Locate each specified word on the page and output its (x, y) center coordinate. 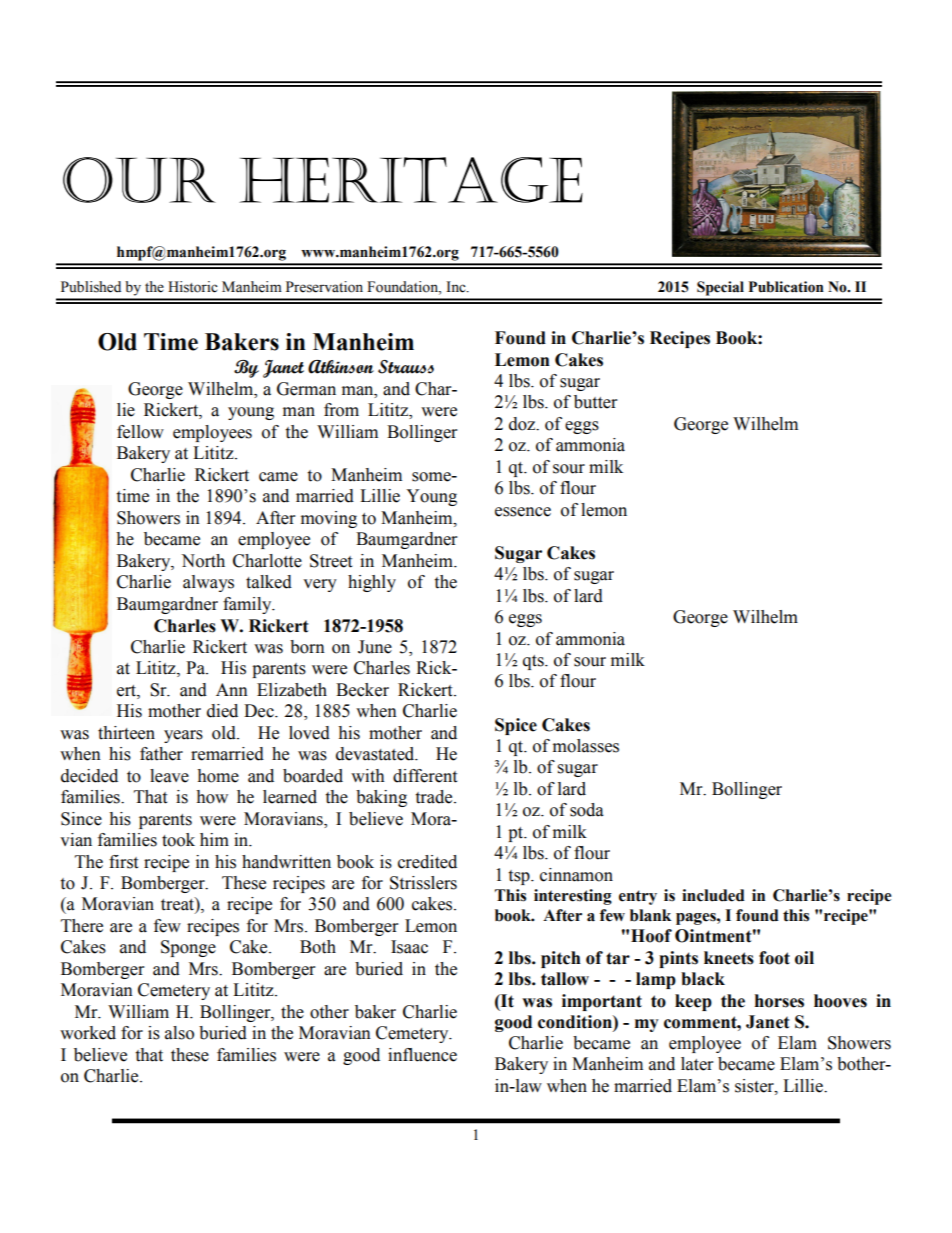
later (697, 1064)
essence (523, 512)
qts (534, 662)
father (161, 754)
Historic (193, 287)
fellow (140, 432)
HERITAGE (411, 180)
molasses (586, 746)
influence (422, 1055)
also (179, 1033)
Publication (786, 287)
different (425, 776)
